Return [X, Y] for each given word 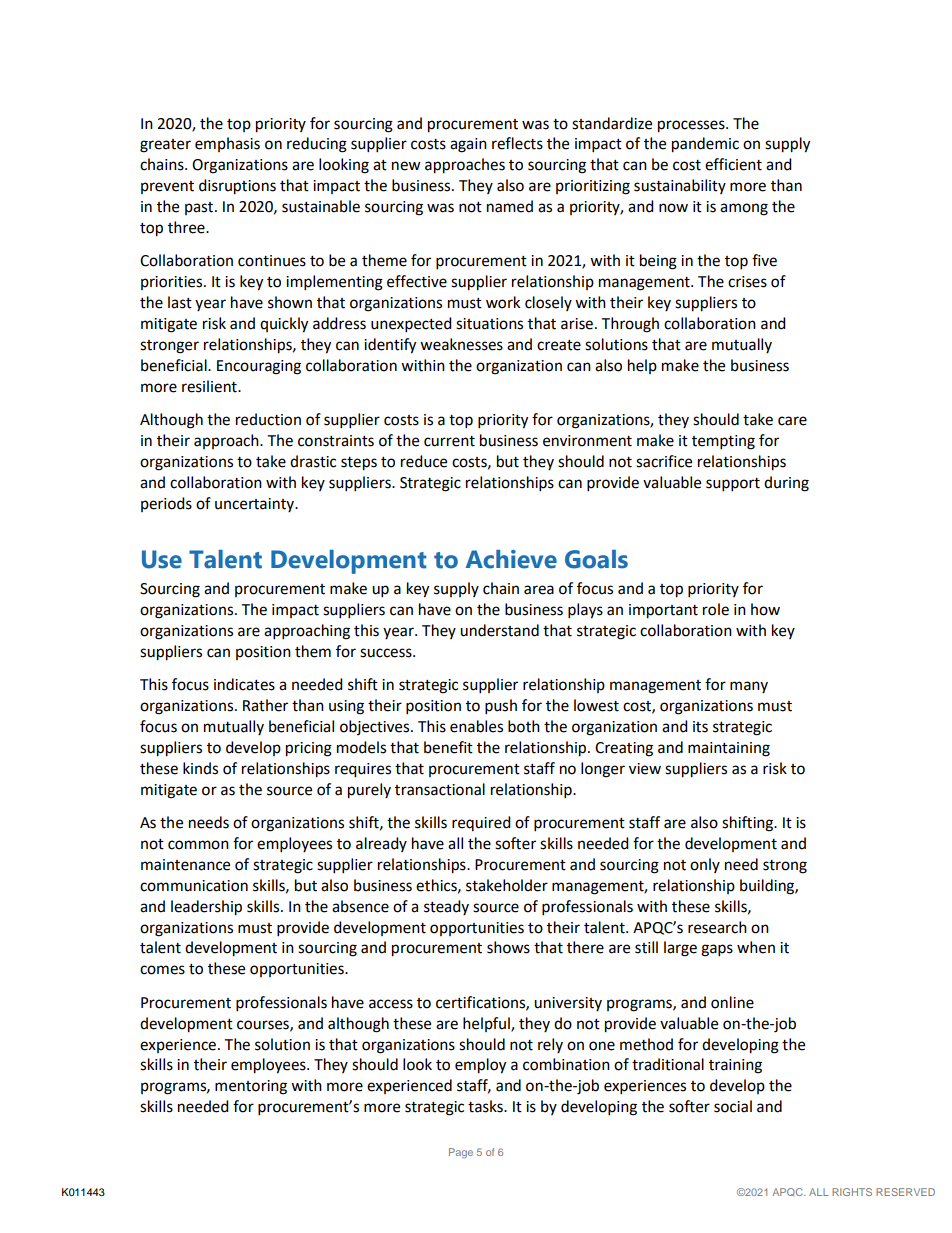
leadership [206, 908]
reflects [517, 143]
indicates [244, 684]
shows [508, 947]
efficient [733, 164]
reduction [268, 419]
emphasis [227, 144]
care [792, 421]
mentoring [251, 1087]
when [756, 947]
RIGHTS [852, 1192]
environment [587, 441]
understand [499, 630]
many [749, 687]
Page [461, 1153]
